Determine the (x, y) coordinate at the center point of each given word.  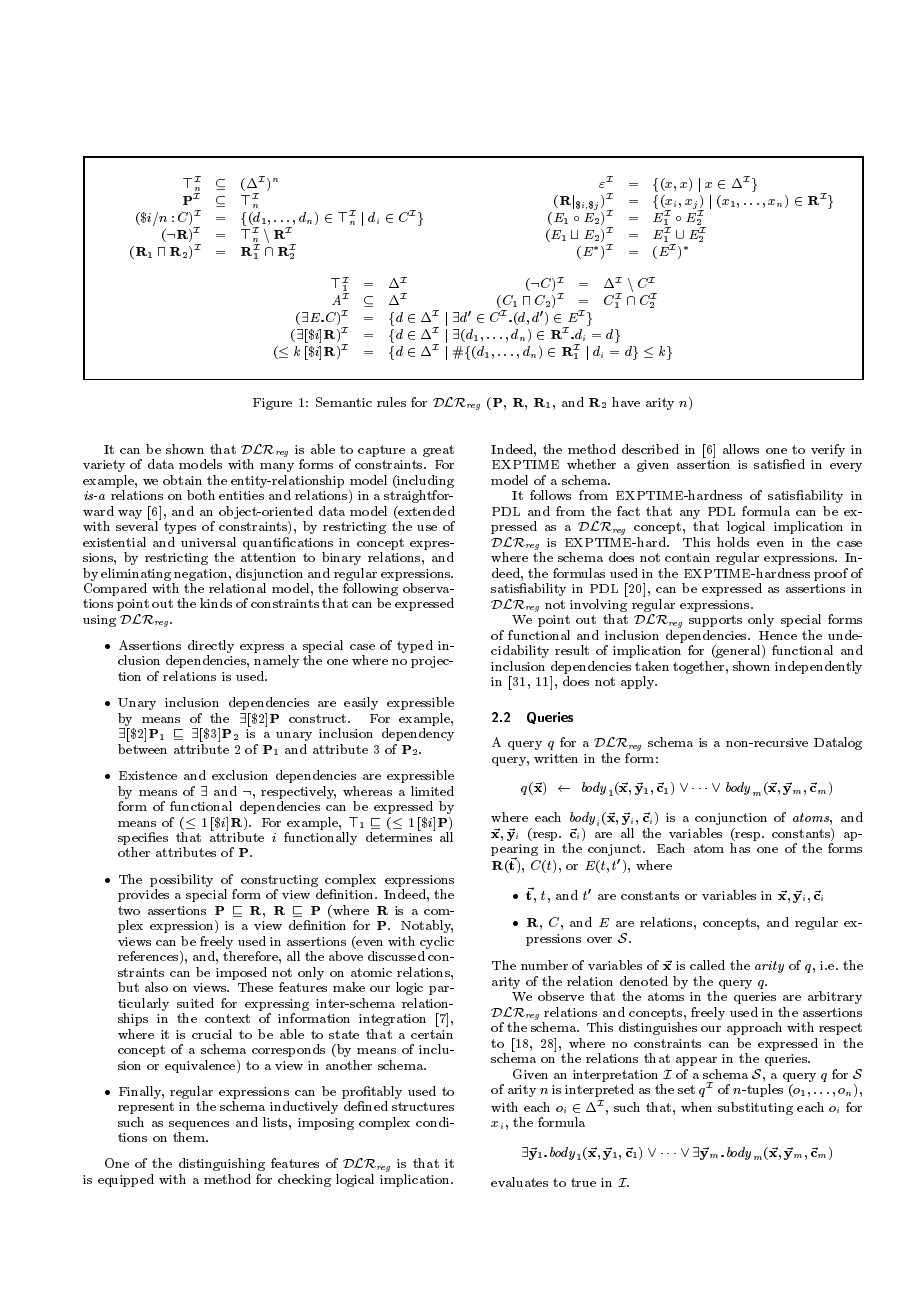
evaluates (519, 1182)
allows (741, 449)
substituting (755, 1108)
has (740, 848)
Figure (272, 404)
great (438, 451)
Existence (148, 775)
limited (432, 791)
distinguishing (222, 1166)
